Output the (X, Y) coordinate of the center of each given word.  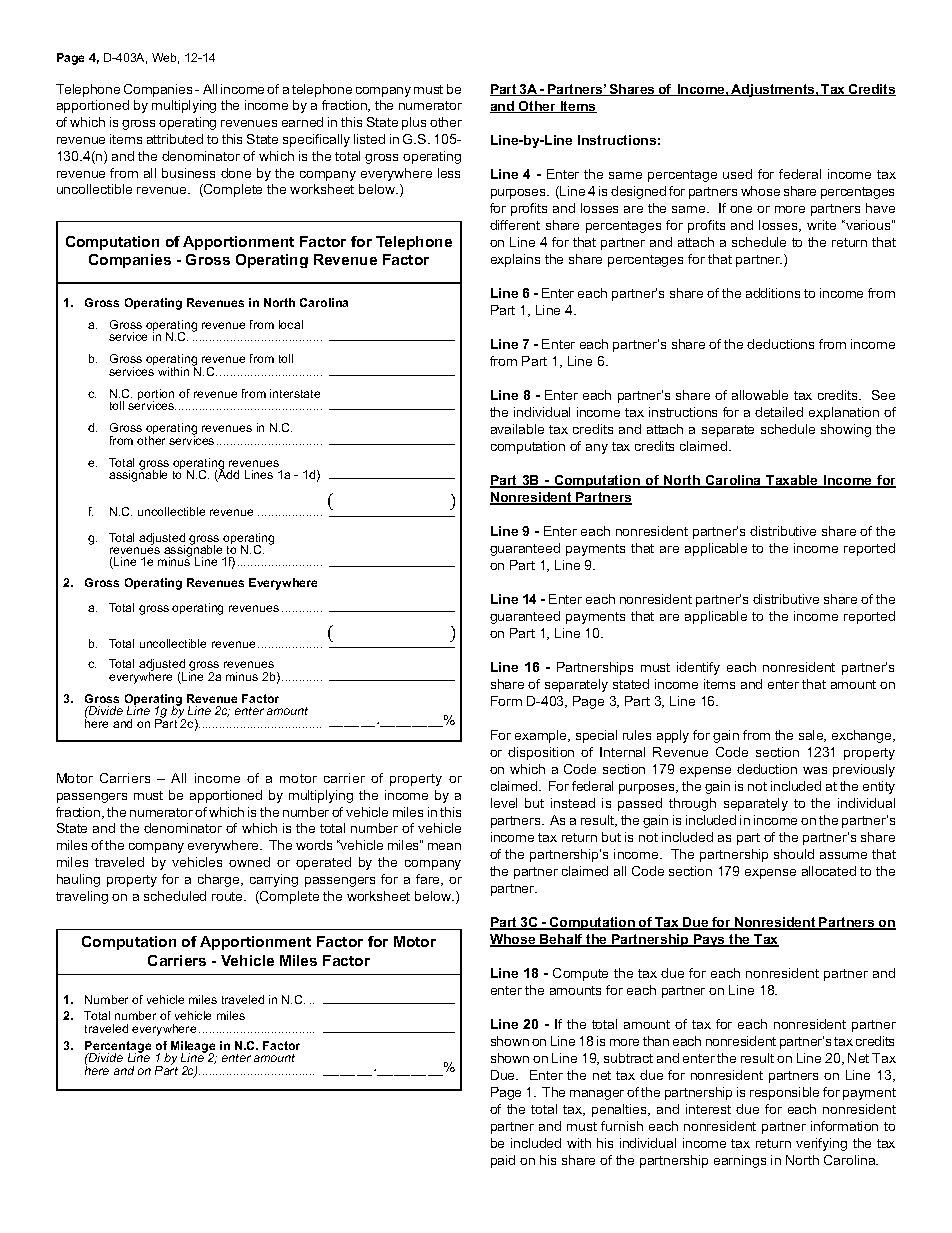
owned (249, 862)
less (449, 173)
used (737, 174)
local (291, 324)
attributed (175, 139)
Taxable (792, 481)
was (815, 770)
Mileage (193, 1048)
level (504, 803)
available (517, 429)
